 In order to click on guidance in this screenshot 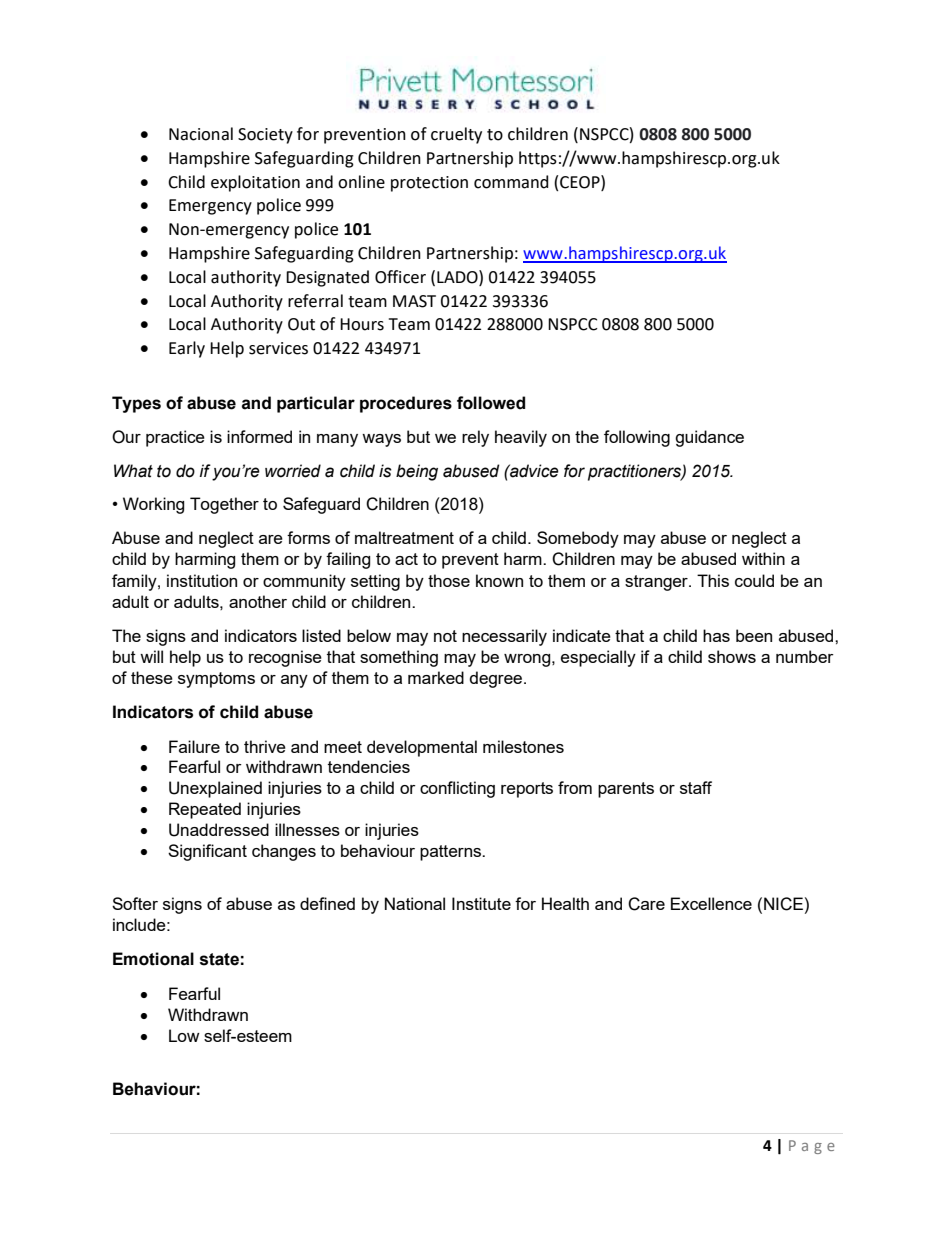, I will do `click(709, 438)`.
